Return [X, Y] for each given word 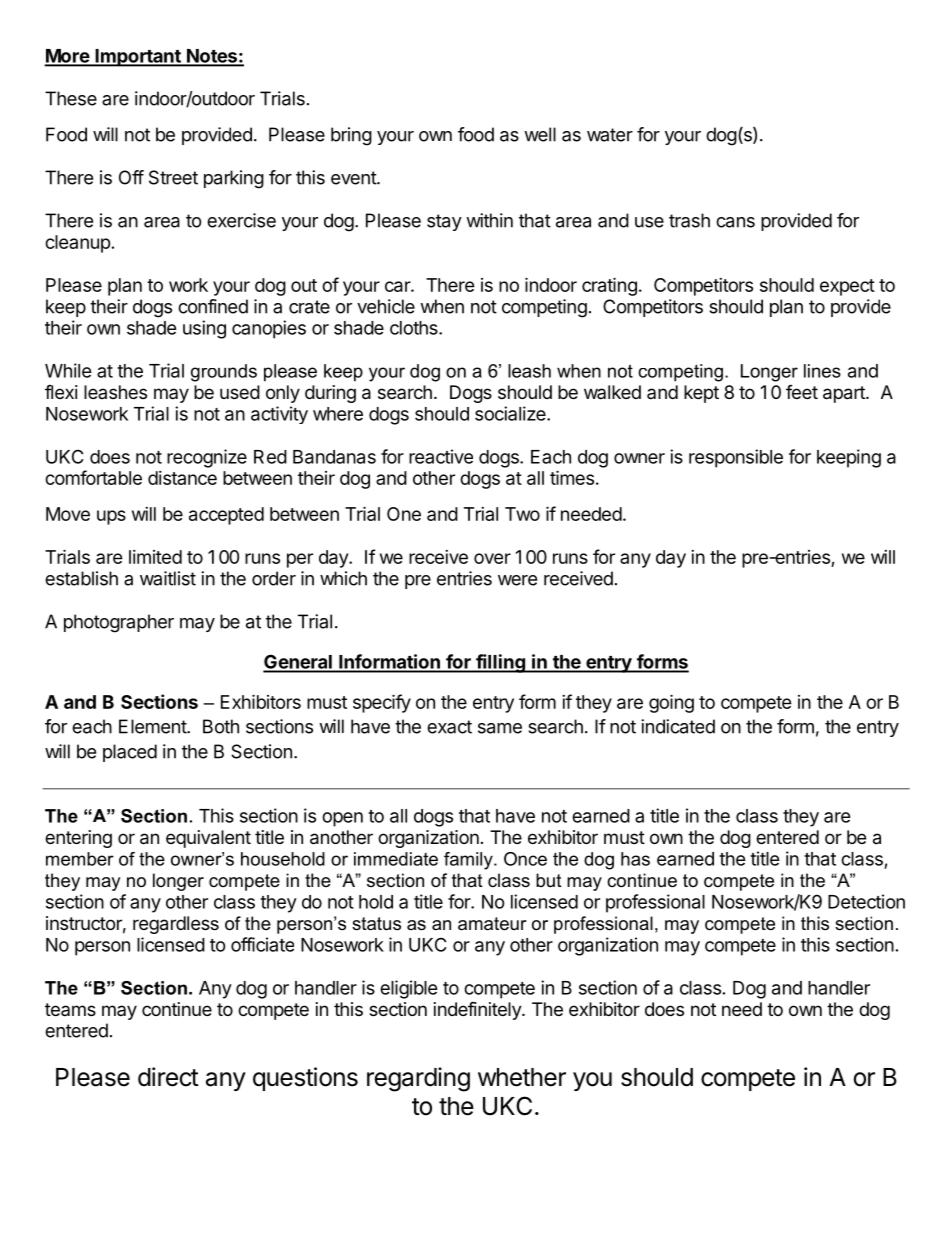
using [204, 329]
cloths [415, 328]
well [540, 134]
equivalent [208, 839]
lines [822, 371]
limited [155, 557]
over [492, 558]
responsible [736, 458]
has [635, 859]
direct [168, 1077]
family [469, 861]
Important [138, 58]
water [610, 135]
